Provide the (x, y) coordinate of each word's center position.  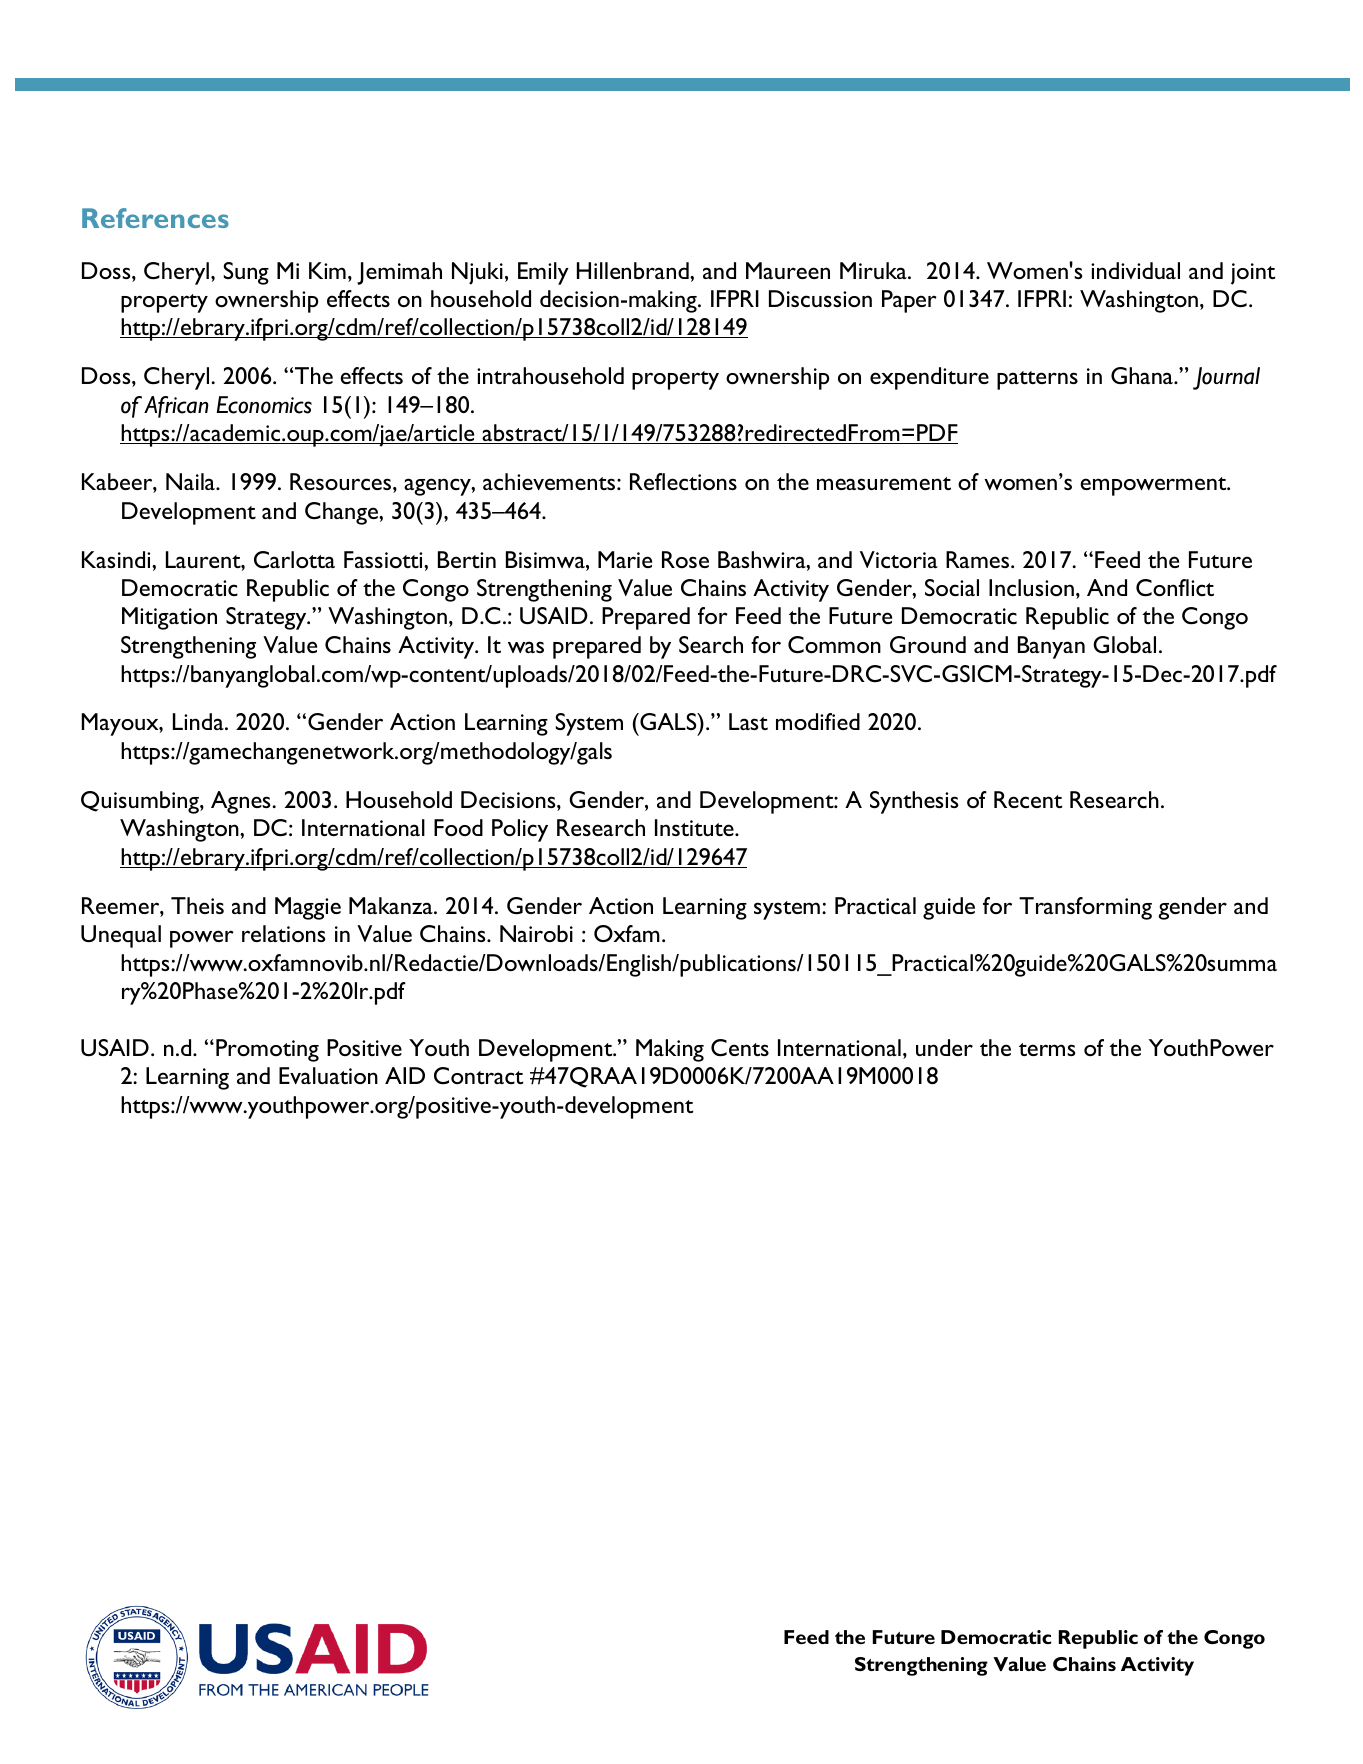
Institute (695, 827)
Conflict (1175, 587)
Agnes (242, 802)
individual (1135, 270)
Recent (1028, 799)
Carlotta (294, 559)
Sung (246, 273)
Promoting (267, 1050)
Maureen (788, 270)
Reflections (683, 481)
